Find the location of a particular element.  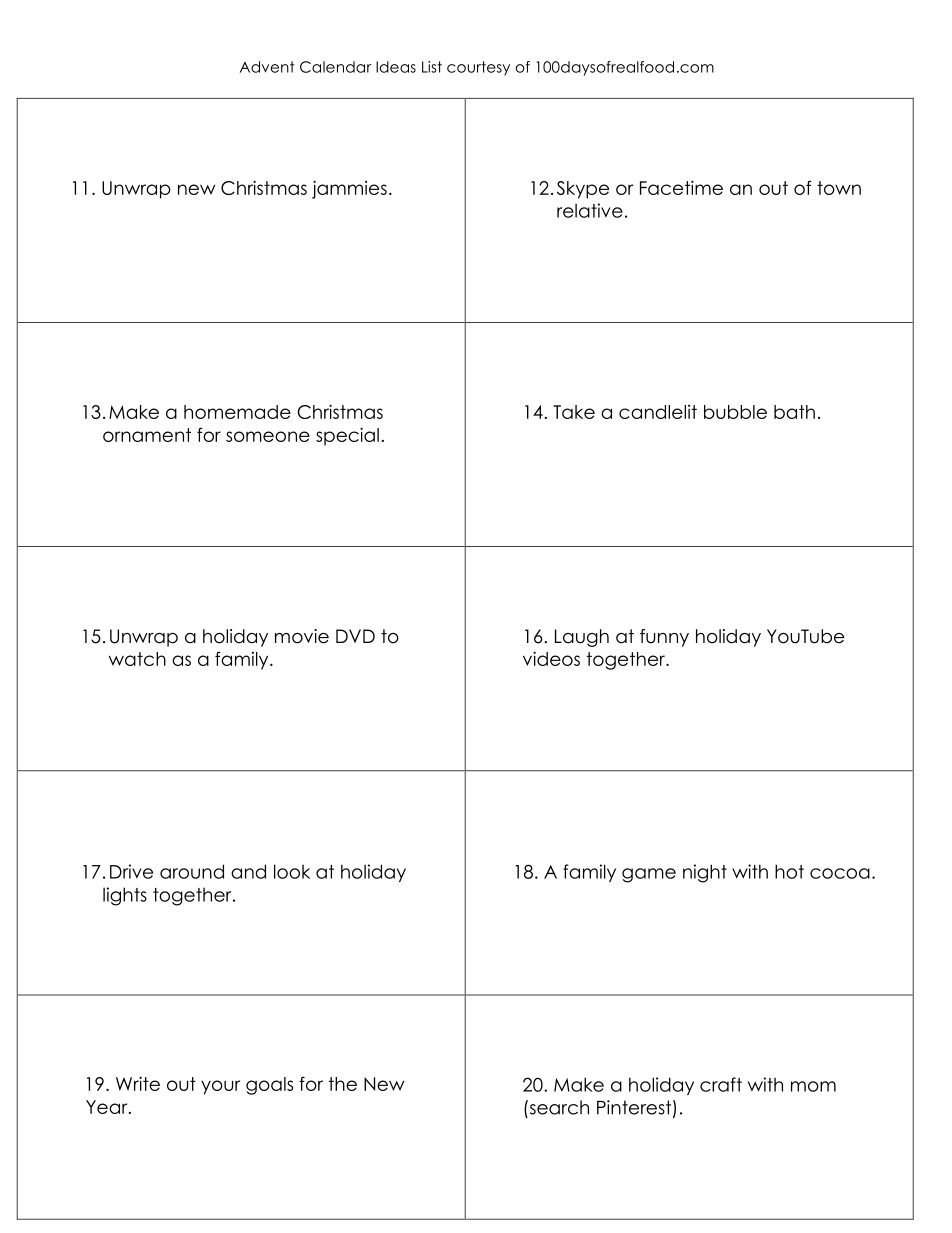

watch is located at coordinates (137, 659).
